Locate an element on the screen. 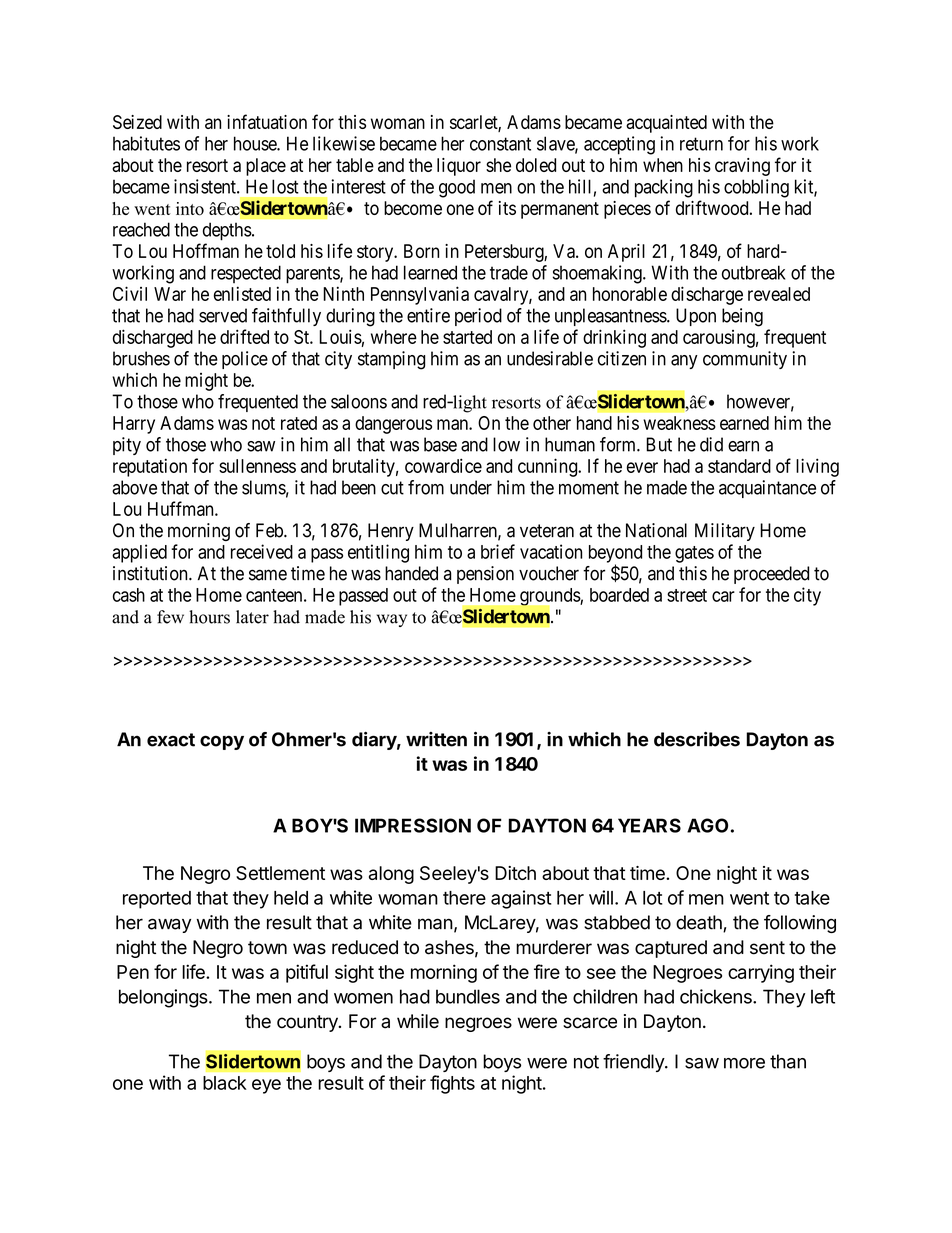  black is located at coordinates (225, 1083).
